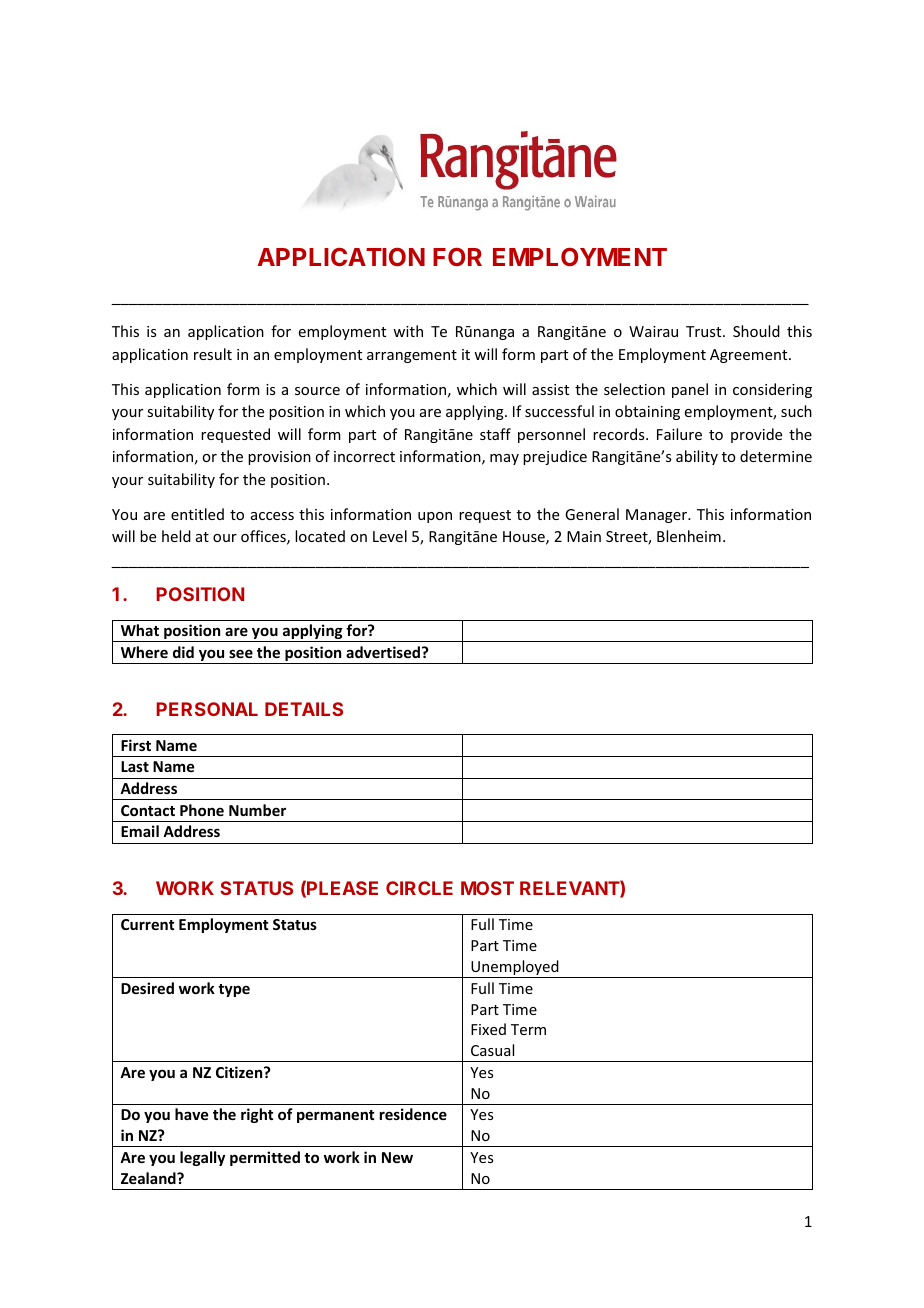 The height and width of the screenshot is (1308, 924). I want to click on Agreement, so click(750, 356).
